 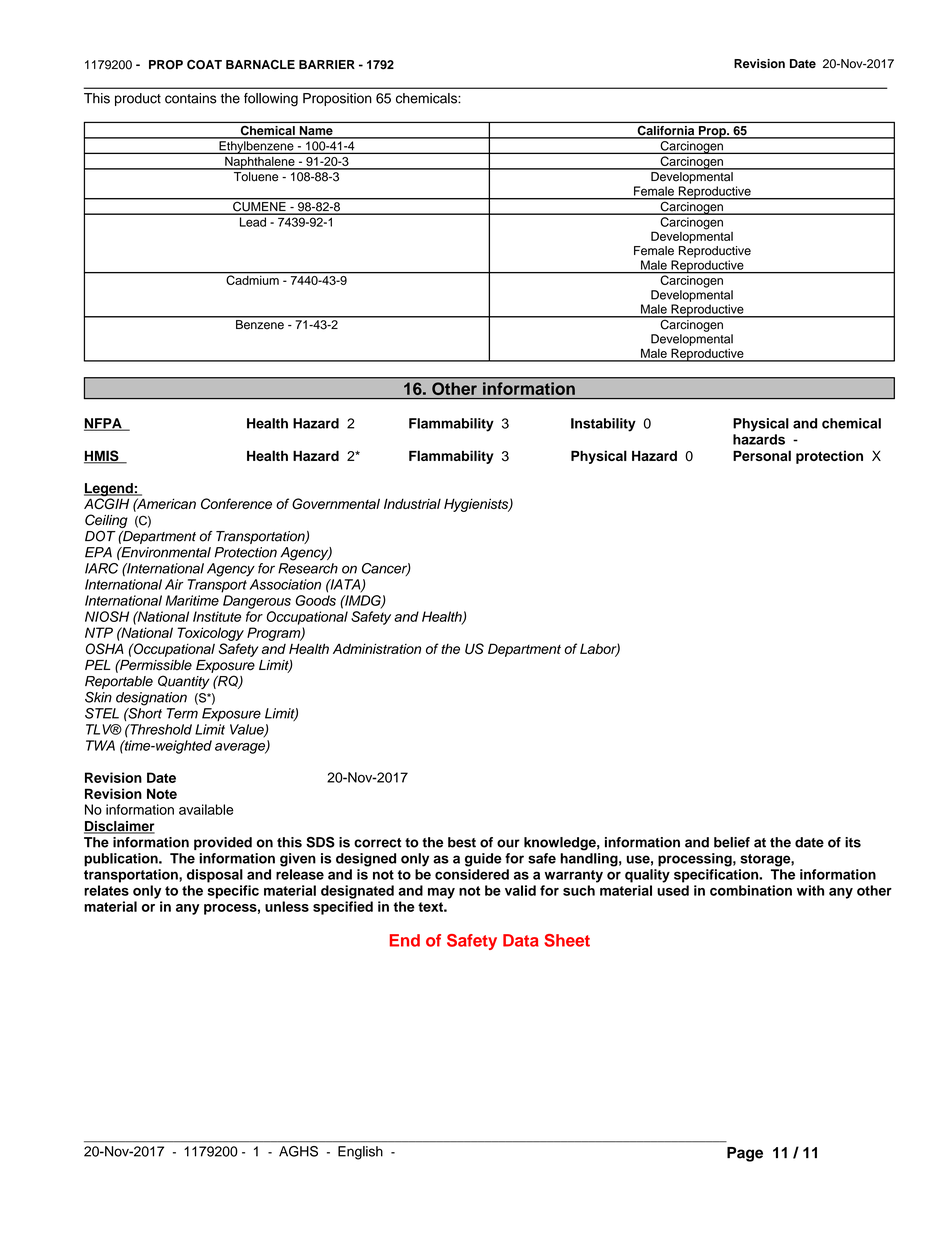 I want to click on Personal, so click(x=762, y=455).
